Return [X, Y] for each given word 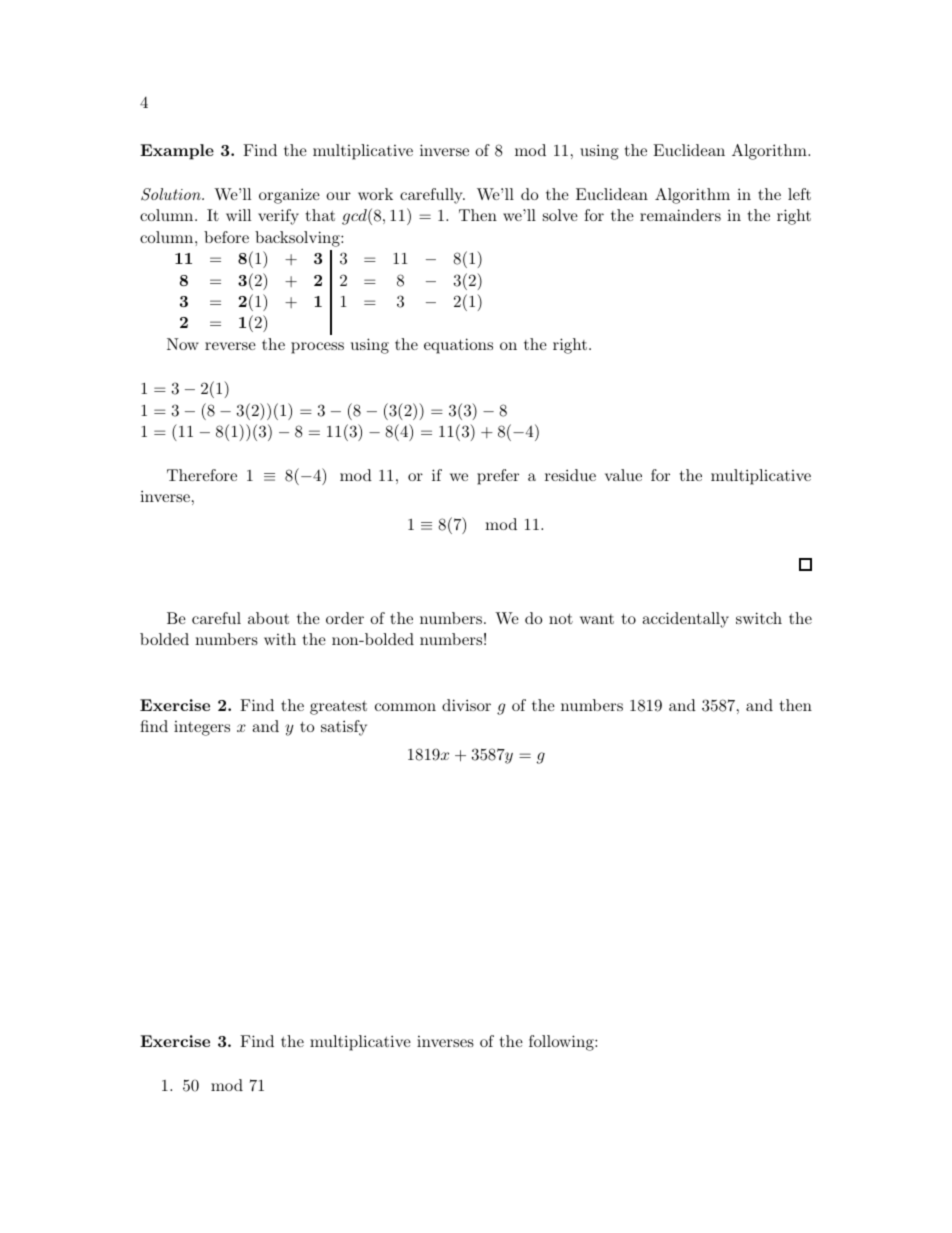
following [562, 1043]
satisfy [344, 728]
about [268, 618]
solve [560, 215]
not [561, 618]
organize [289, 196]
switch [759, 618]
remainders [680, 215]
